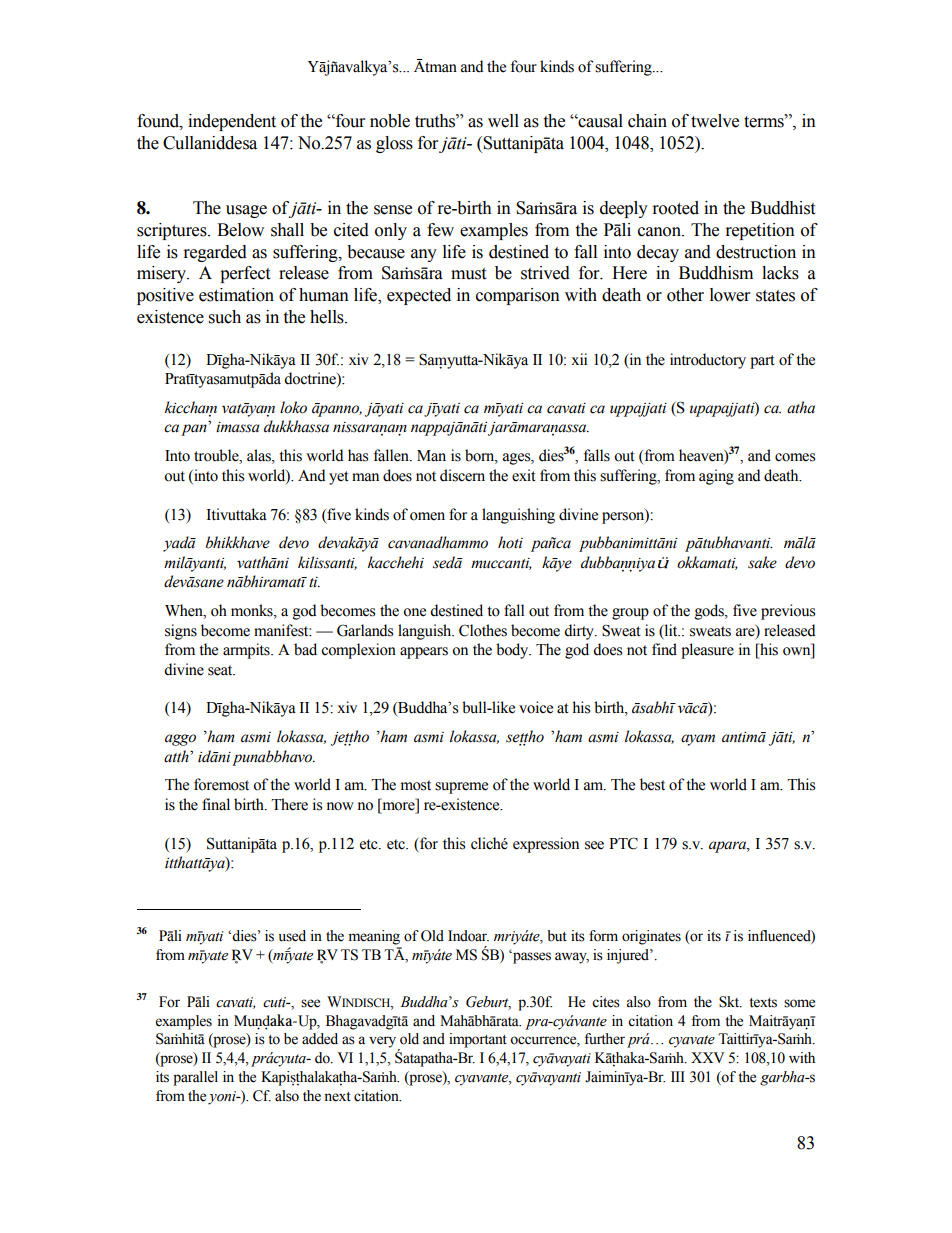 Image resolution: width=952 pixels, height=1233 pixels. I want to click on twelve, so click(715, 121).
